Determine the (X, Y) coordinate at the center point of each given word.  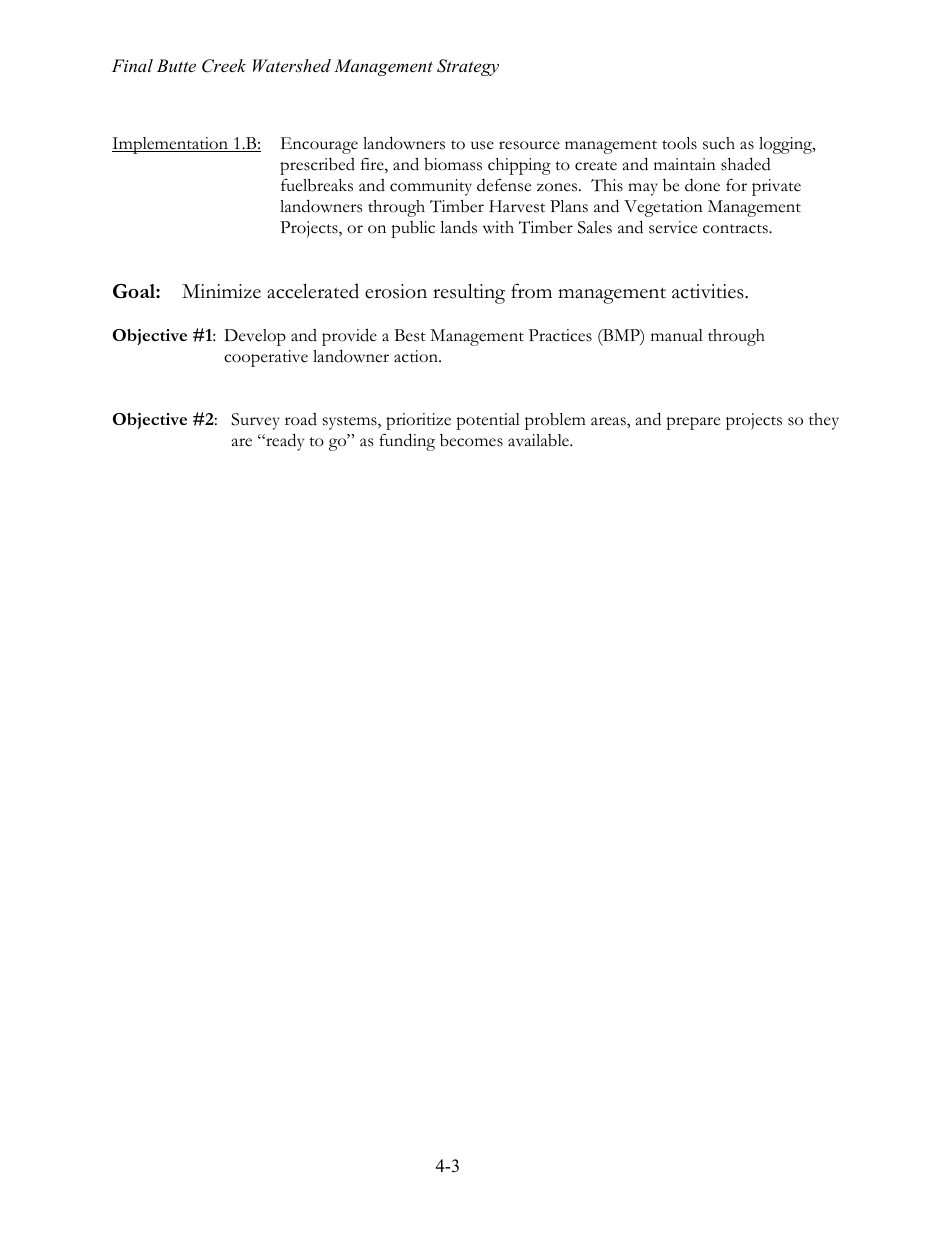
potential (488, 421)
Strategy (468, 67)
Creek (224, 66)
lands (458, 227)
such (719, 143)
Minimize (221, 291)
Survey (255, 421)
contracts (736, 229)
